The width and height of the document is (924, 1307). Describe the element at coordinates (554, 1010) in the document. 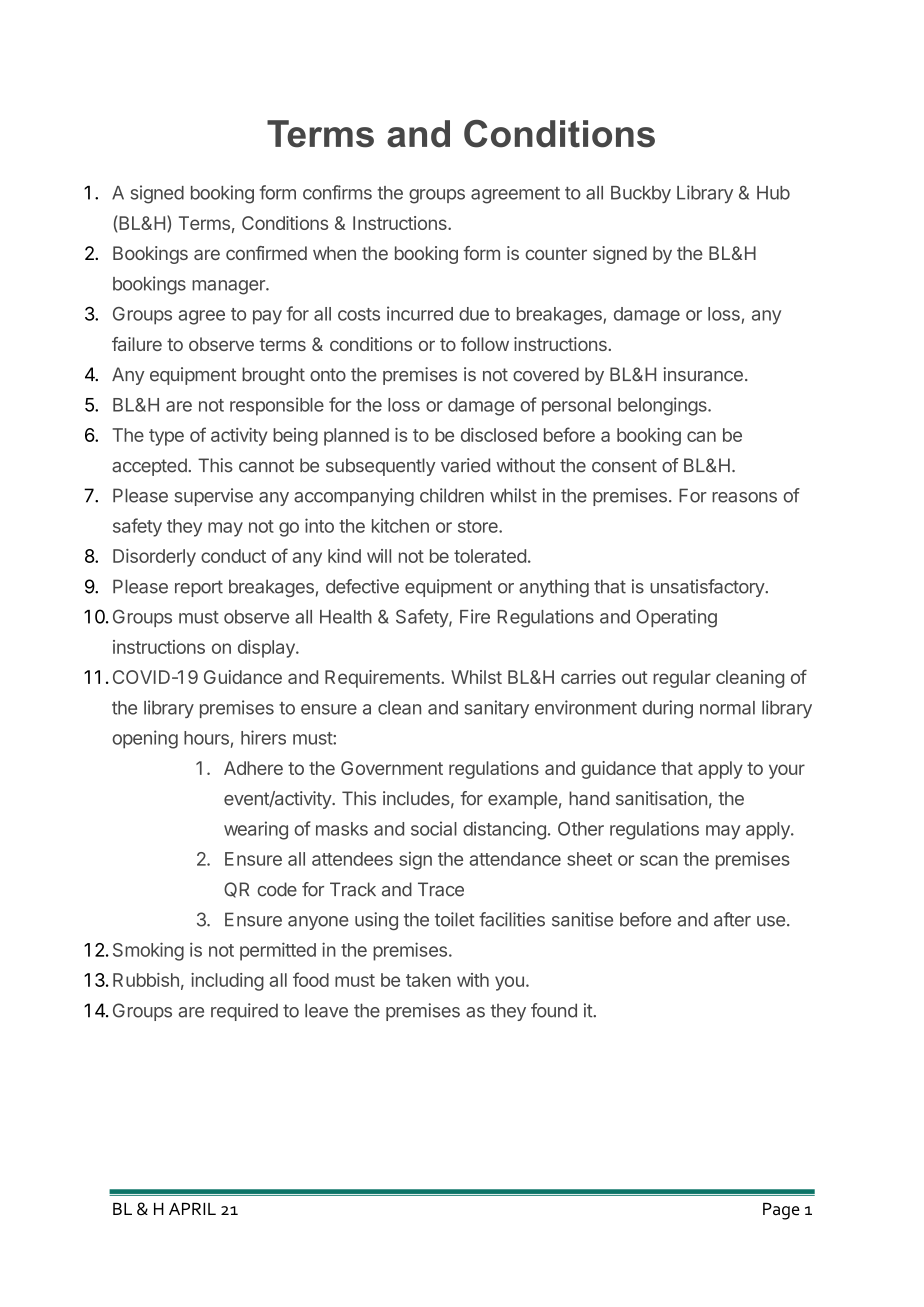

I see `found` at that location.
